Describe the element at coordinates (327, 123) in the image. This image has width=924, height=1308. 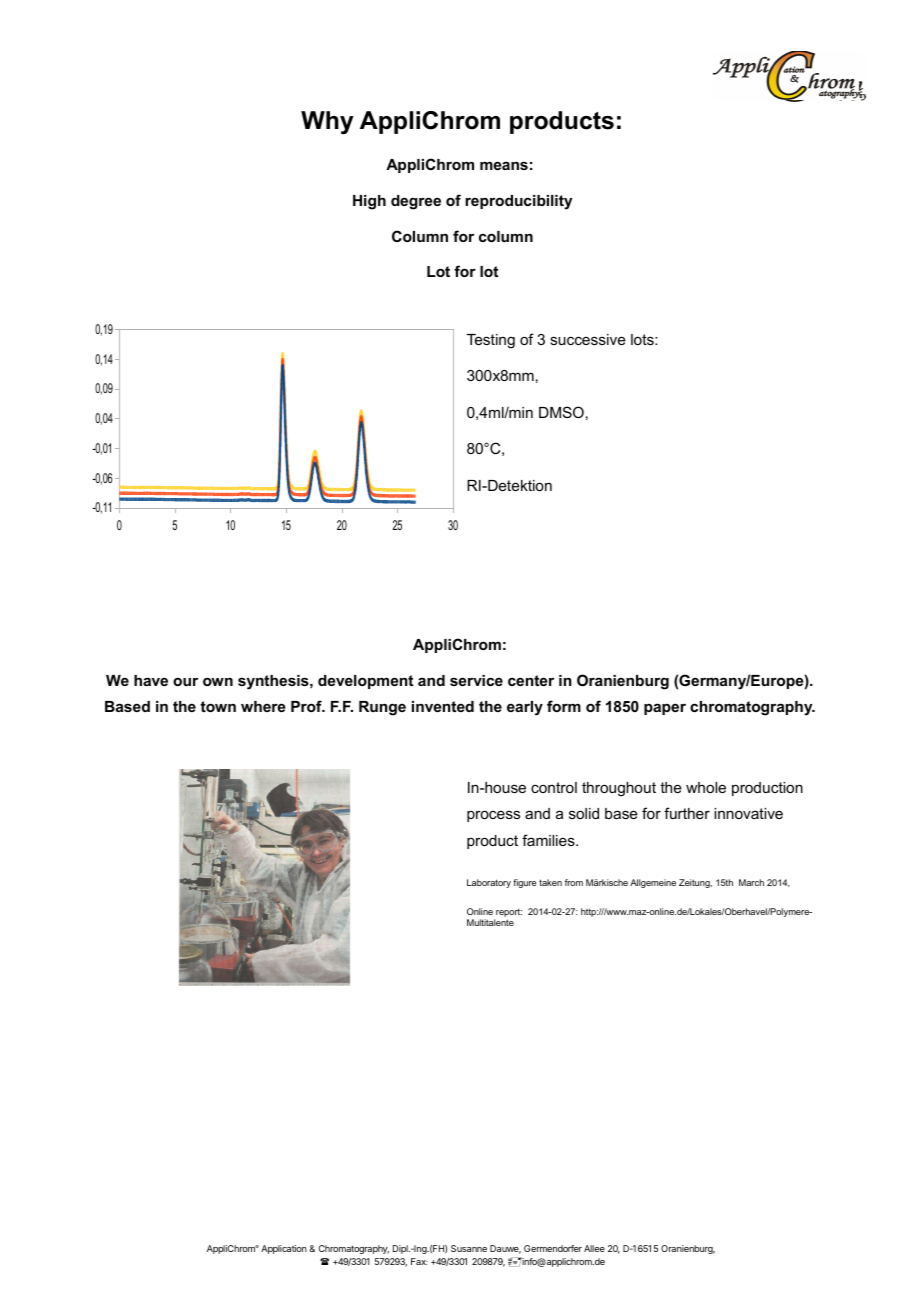
I see `Why` at that location.
